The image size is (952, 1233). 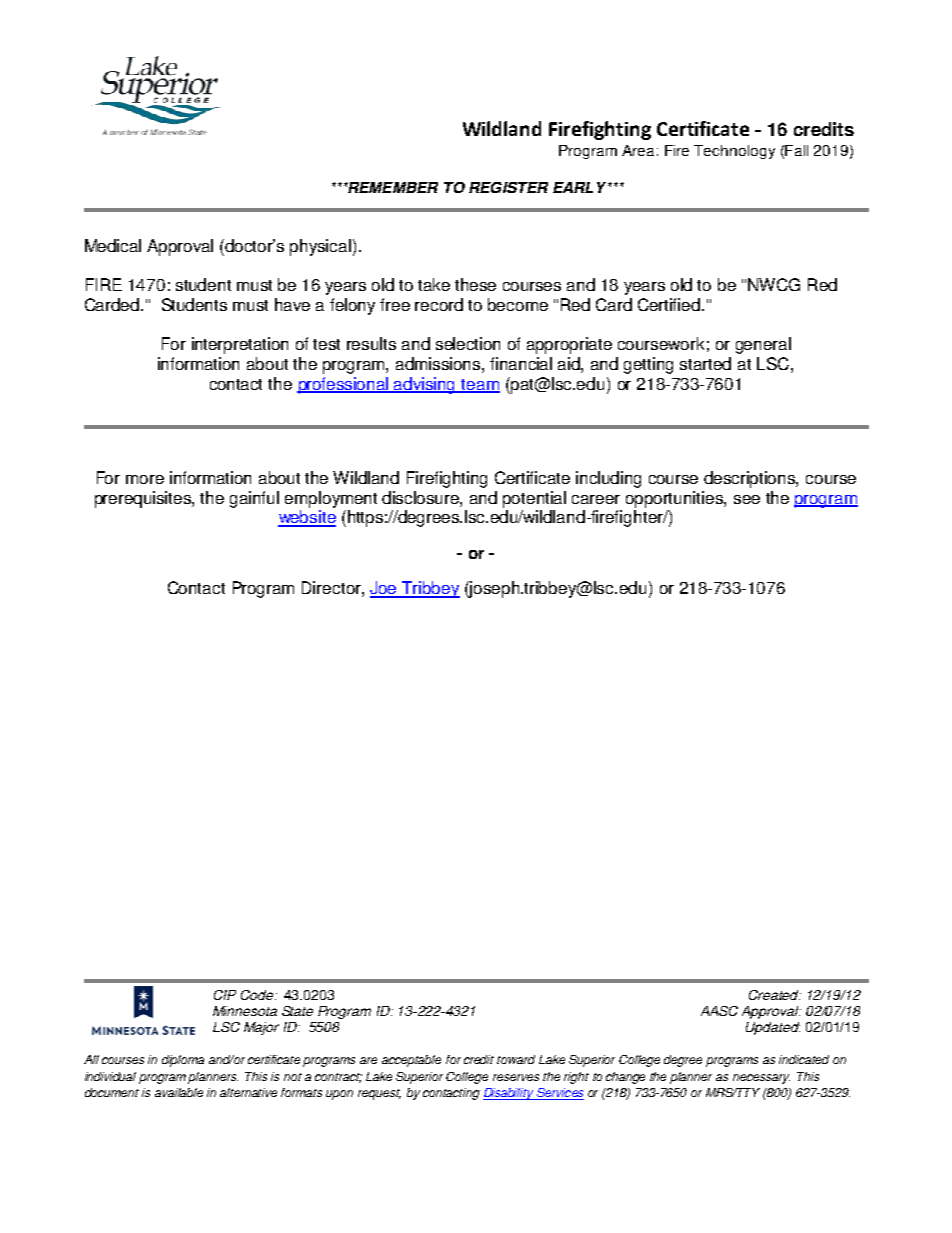 I want to click on potential, so click(x=534, y=499).
